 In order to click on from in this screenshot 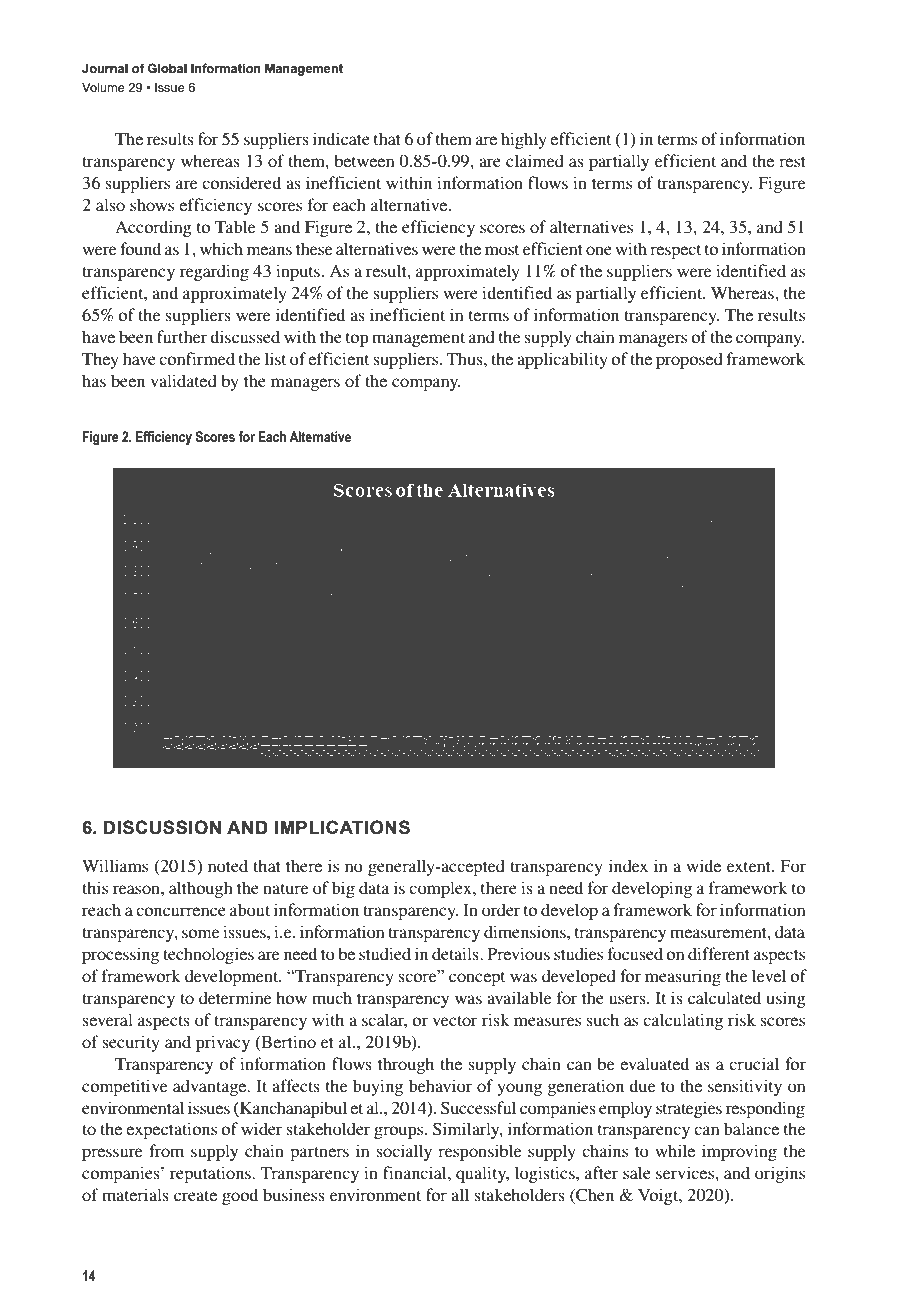, I will do `click(166, 1150)`.
